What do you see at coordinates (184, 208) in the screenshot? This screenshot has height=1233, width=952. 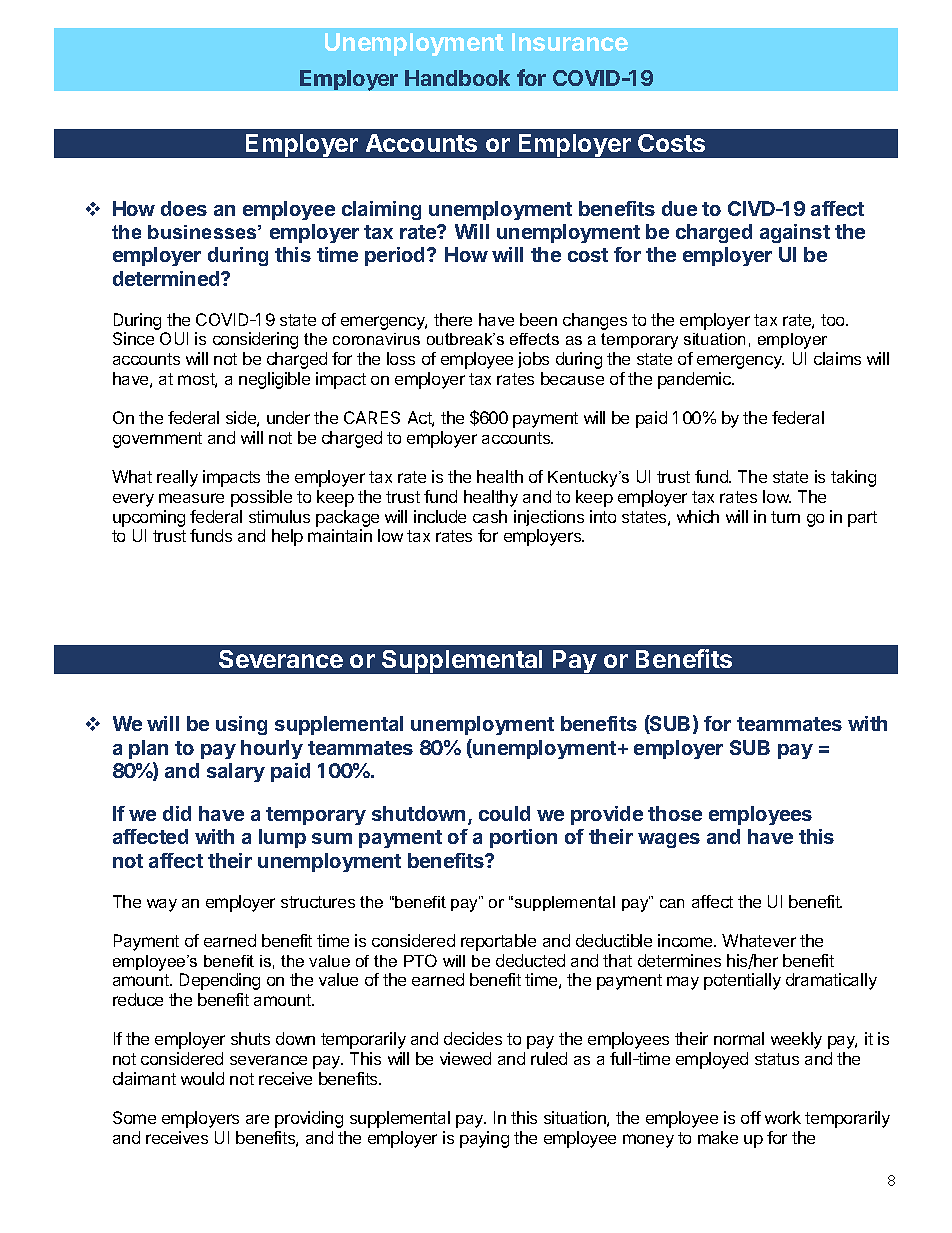 I see `does` at bounding box center [184, 208].
